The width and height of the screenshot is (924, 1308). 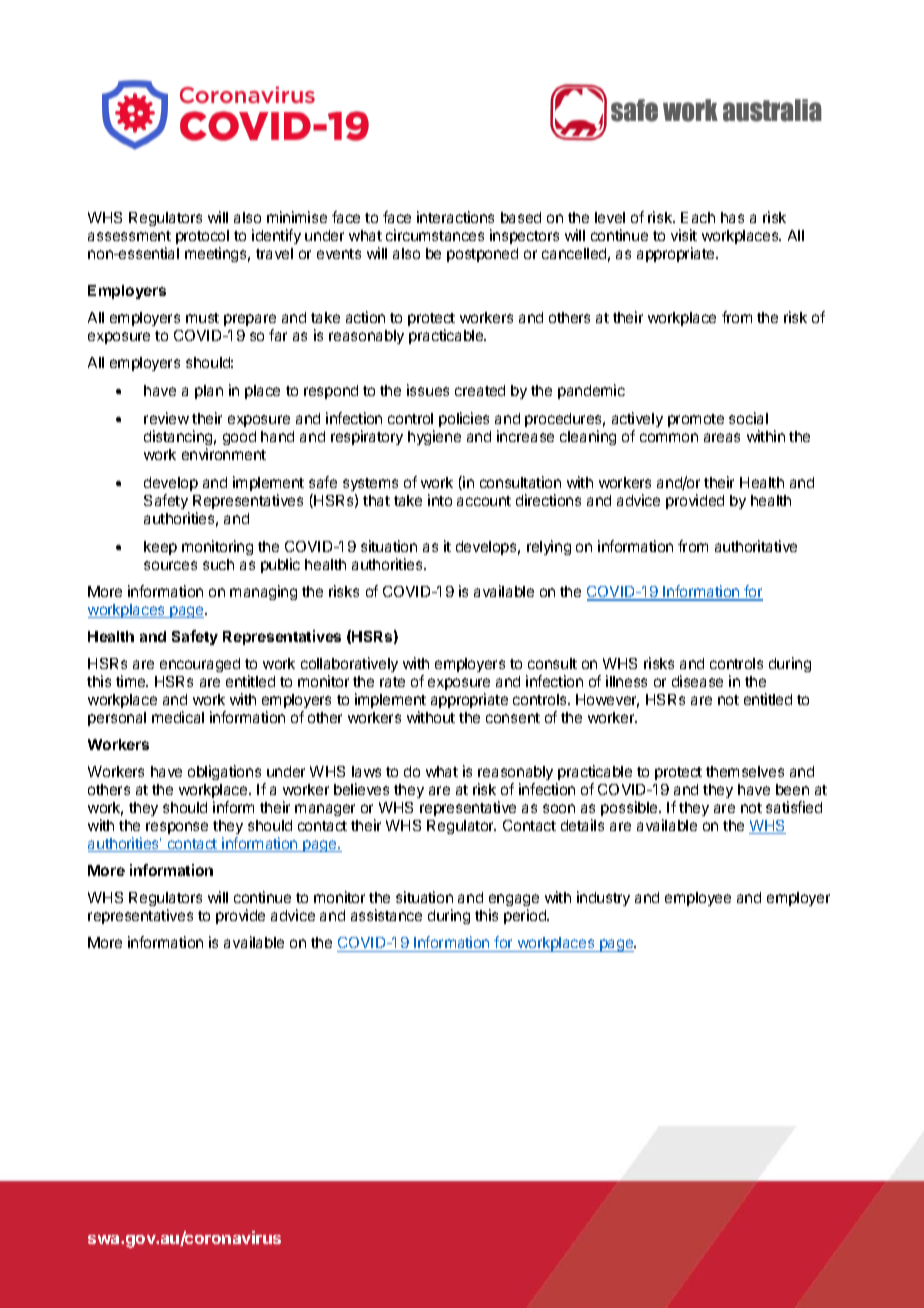 I want to click on authoritative, so click(x=756, y=546).
